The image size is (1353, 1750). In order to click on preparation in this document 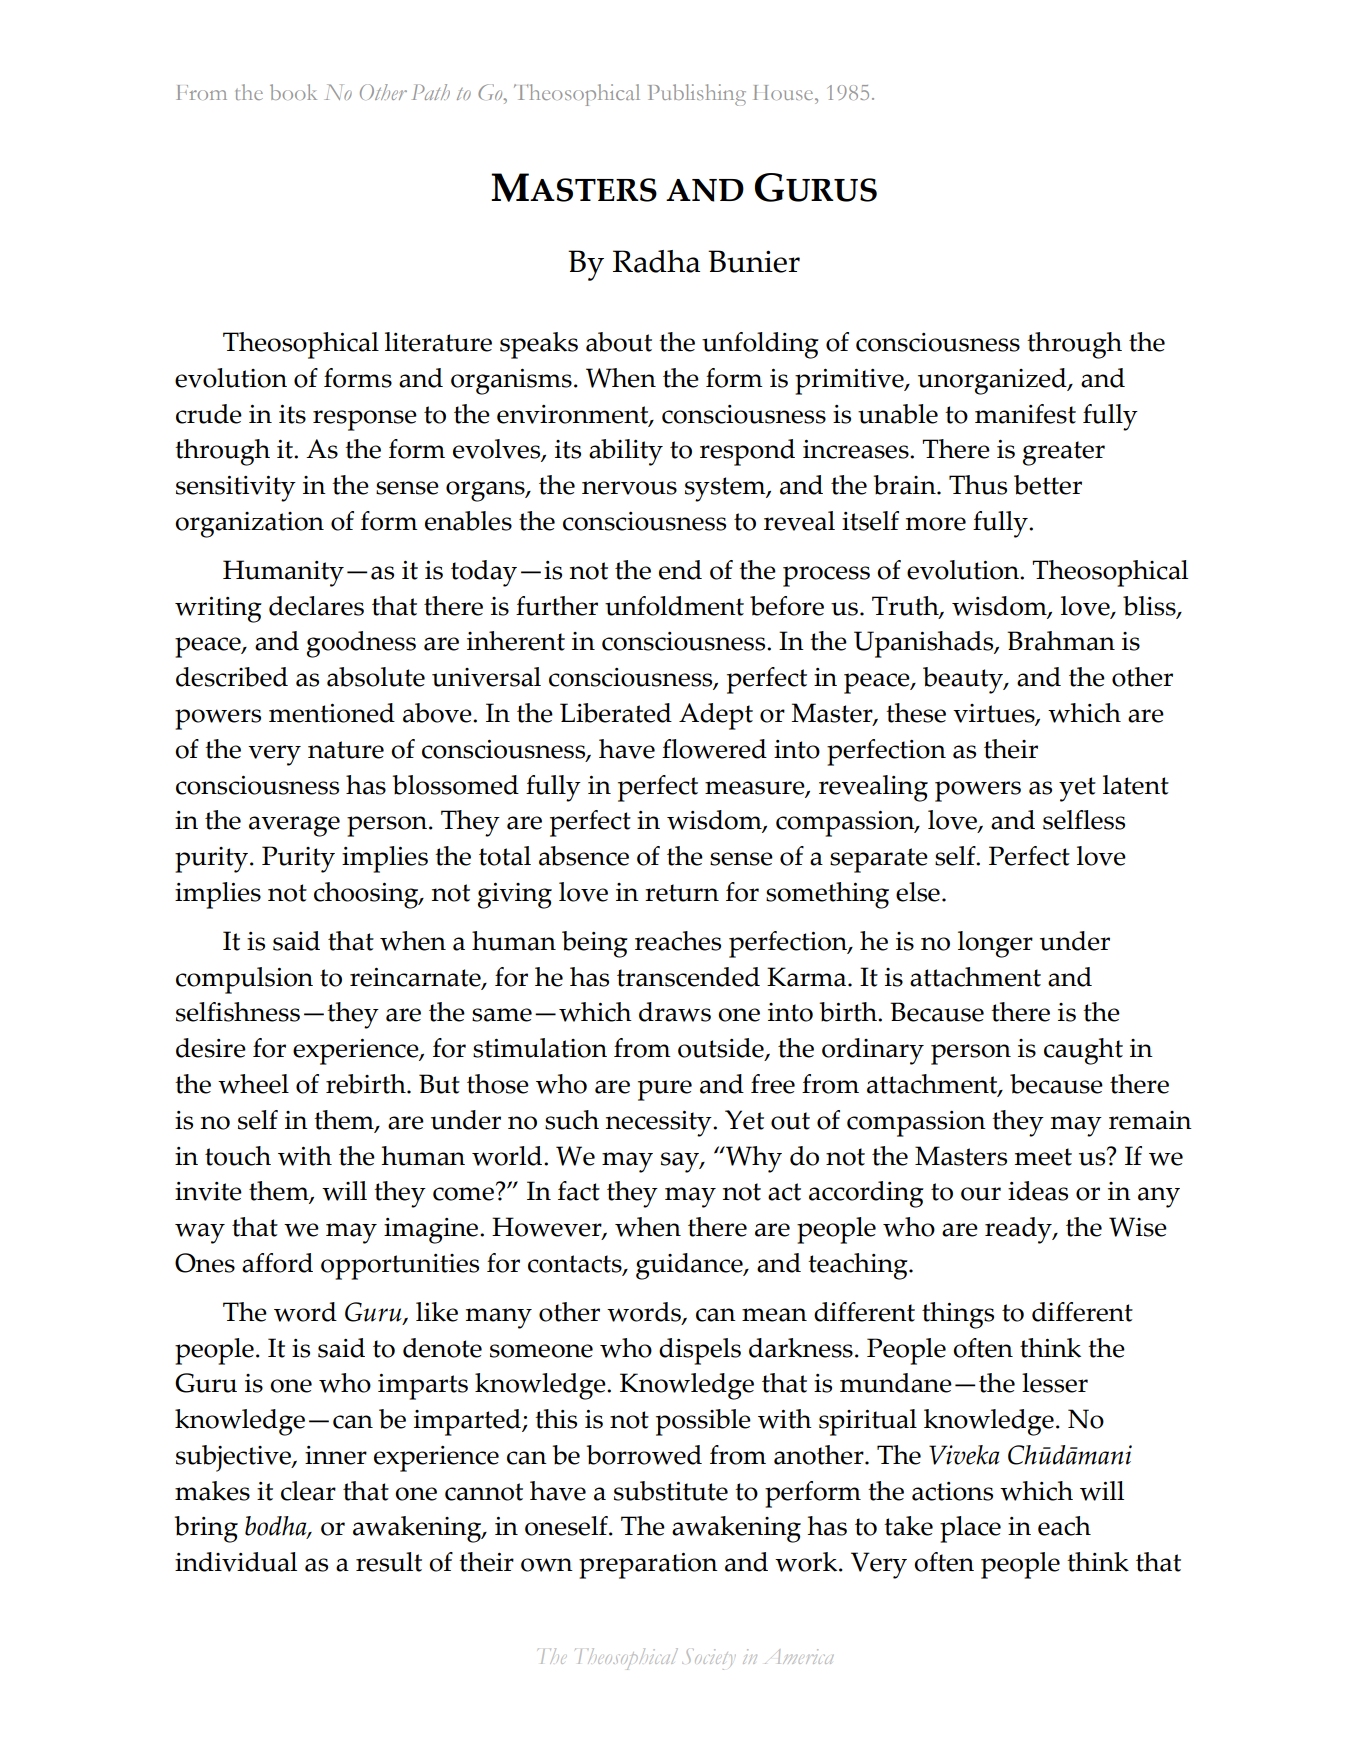, I will do `click(648, 1566)`.
